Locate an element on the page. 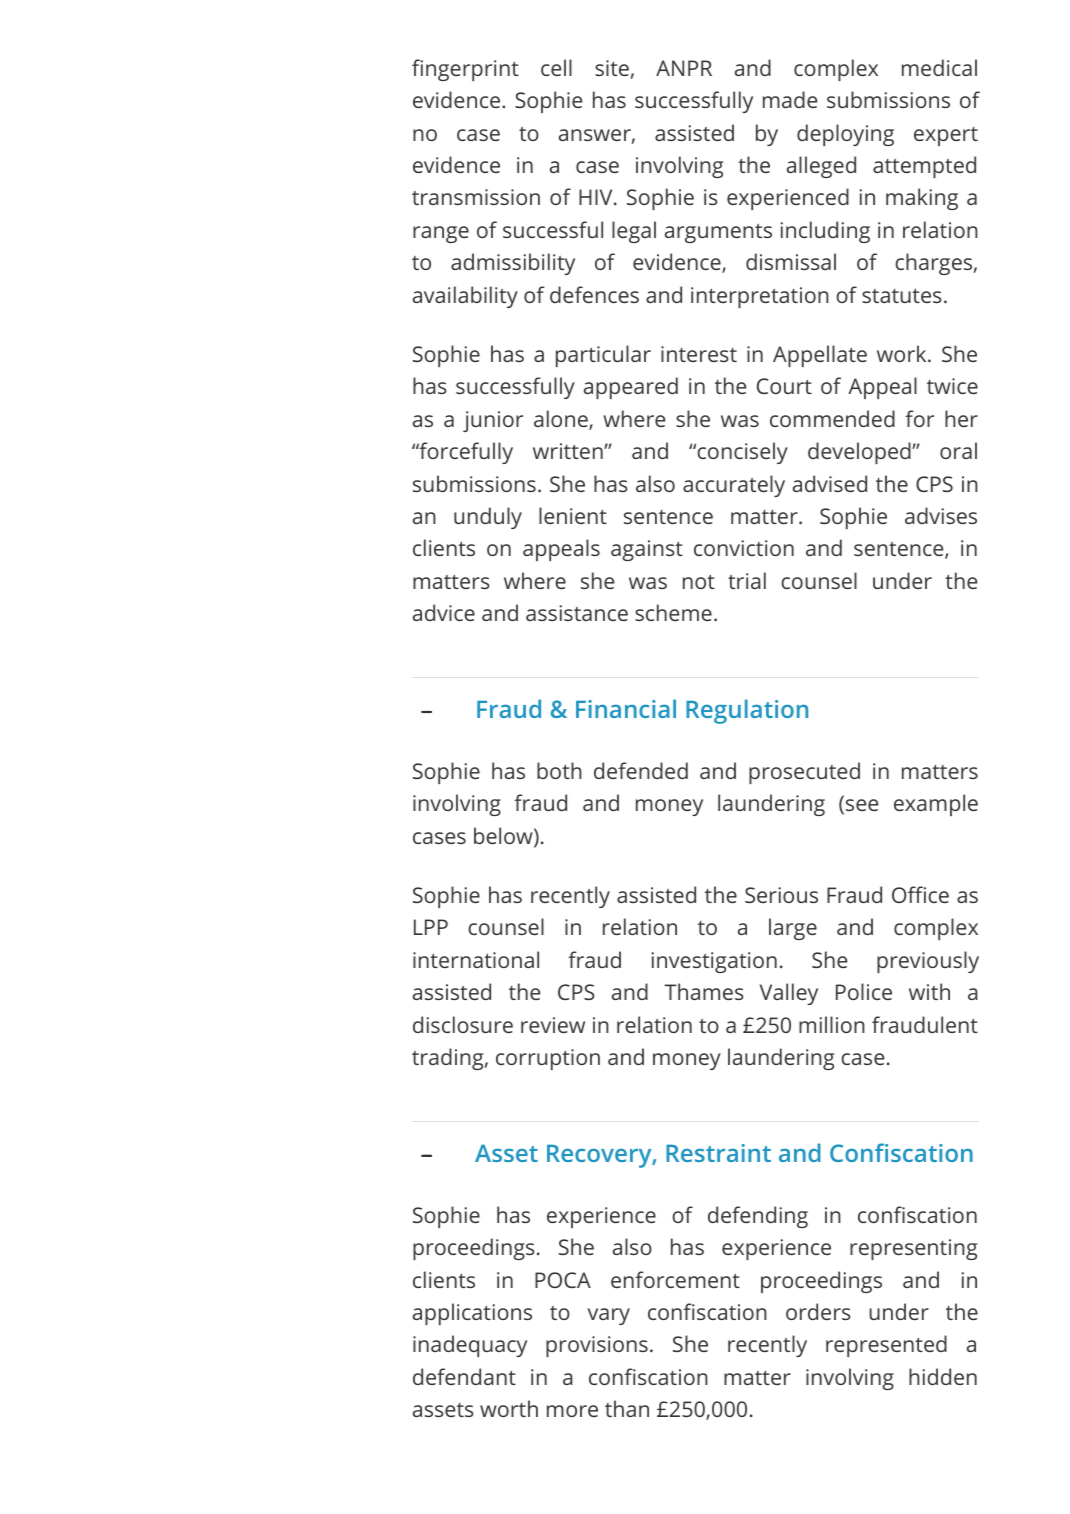  represented is located at coordinates (886, 1346).
